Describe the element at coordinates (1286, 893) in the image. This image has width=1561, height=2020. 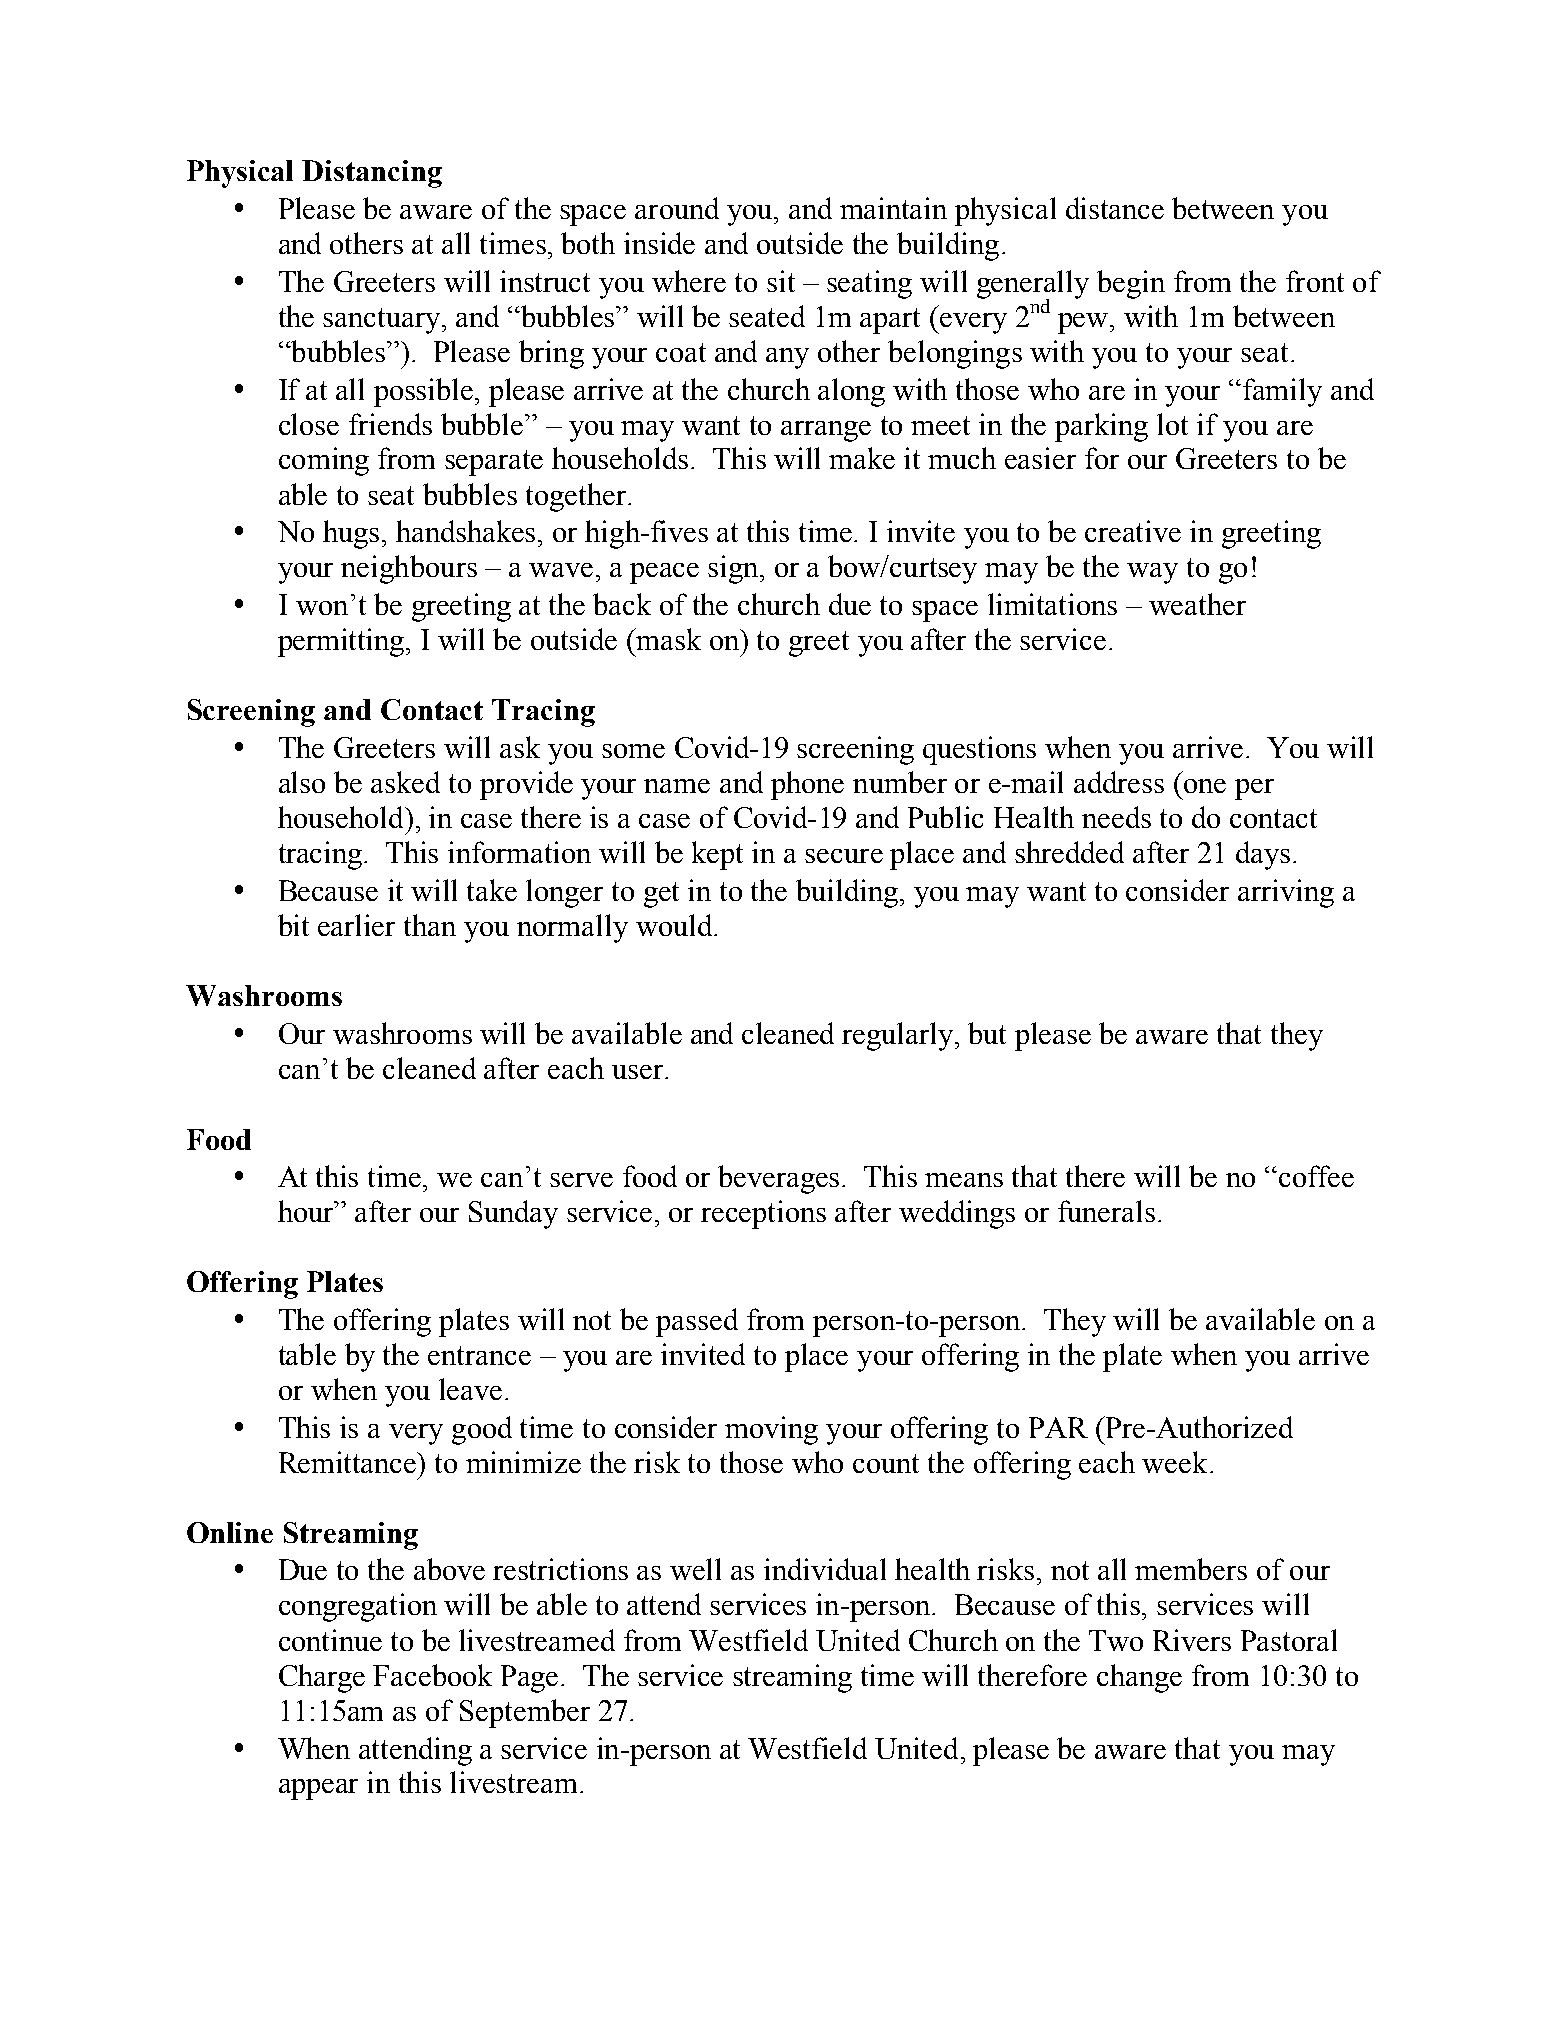
I see `arriving` at that location.
